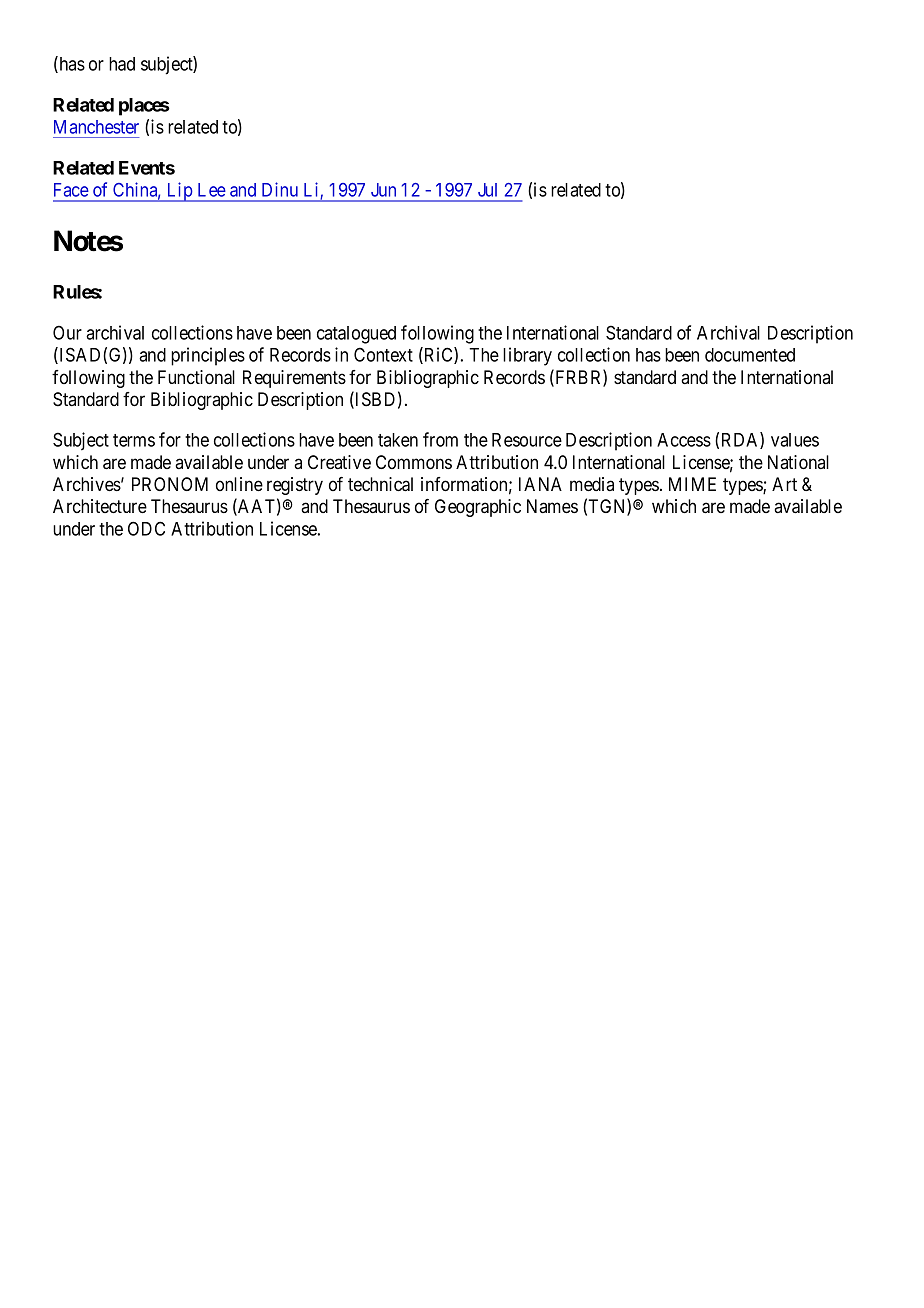 Image resolution: width=924 pixels, height=1308 pixels. I want to click on ODC, so click(146, 528).
